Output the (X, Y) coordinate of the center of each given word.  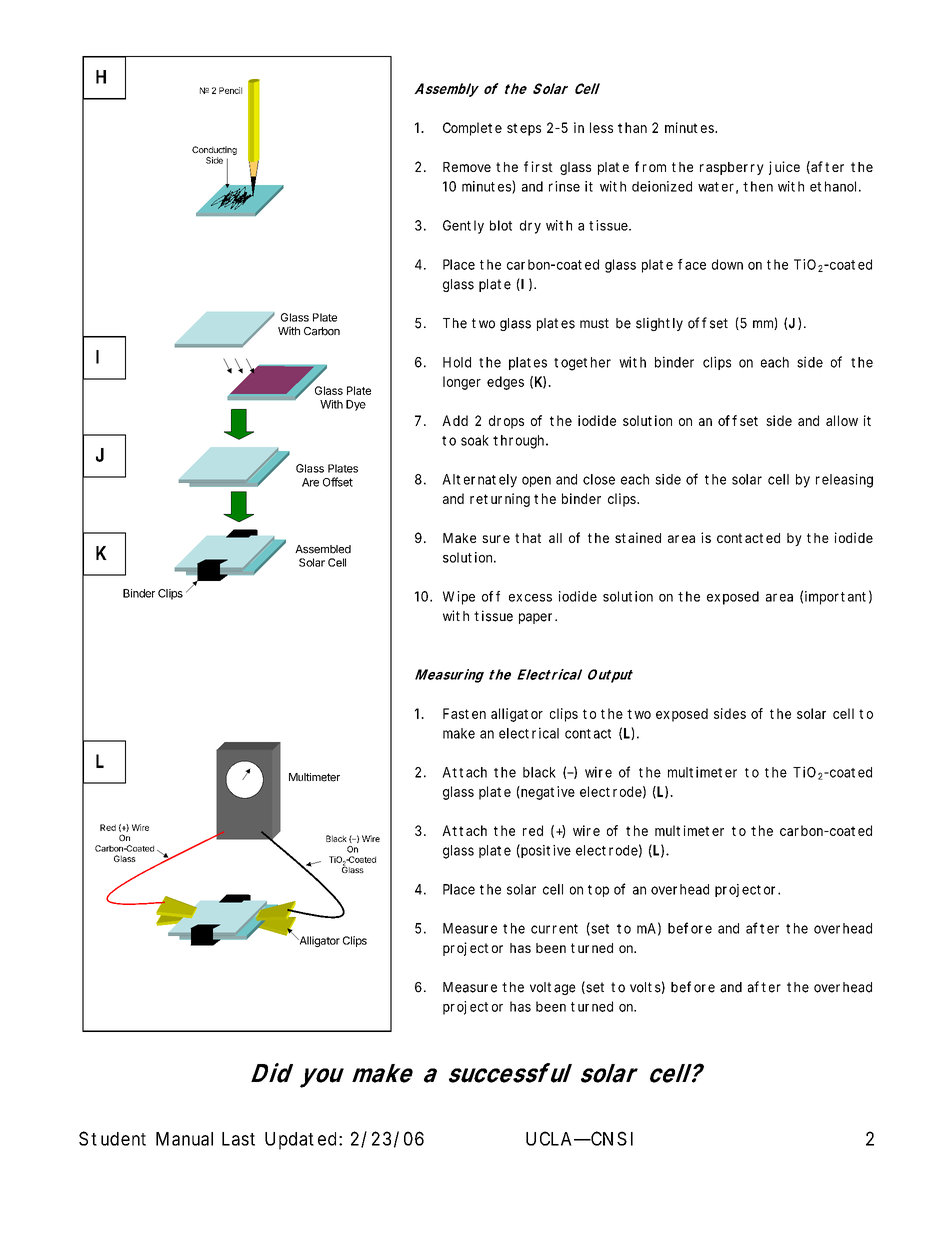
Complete (472, 129)
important (835, 598)
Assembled (323, 549)
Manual (184, 1139)
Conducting (214, 150)
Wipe (459, 598)
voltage (553, 988)
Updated (300, 1141)
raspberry (732, 168)
